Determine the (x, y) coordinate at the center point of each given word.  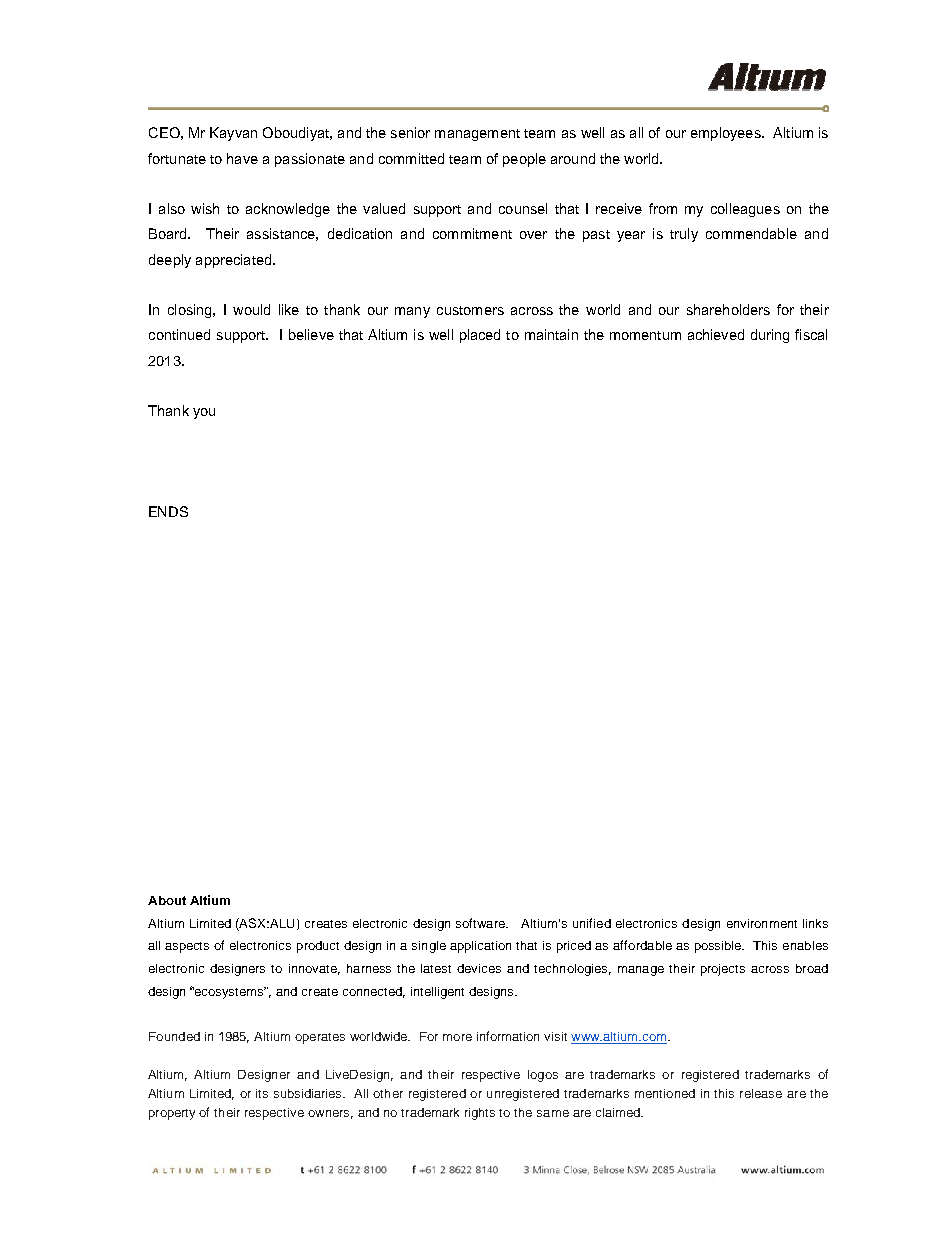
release (761, 1093)
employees (727, 134)
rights (480, 1114)
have (242, 158)
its (262, 1093)
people (524, 160)
